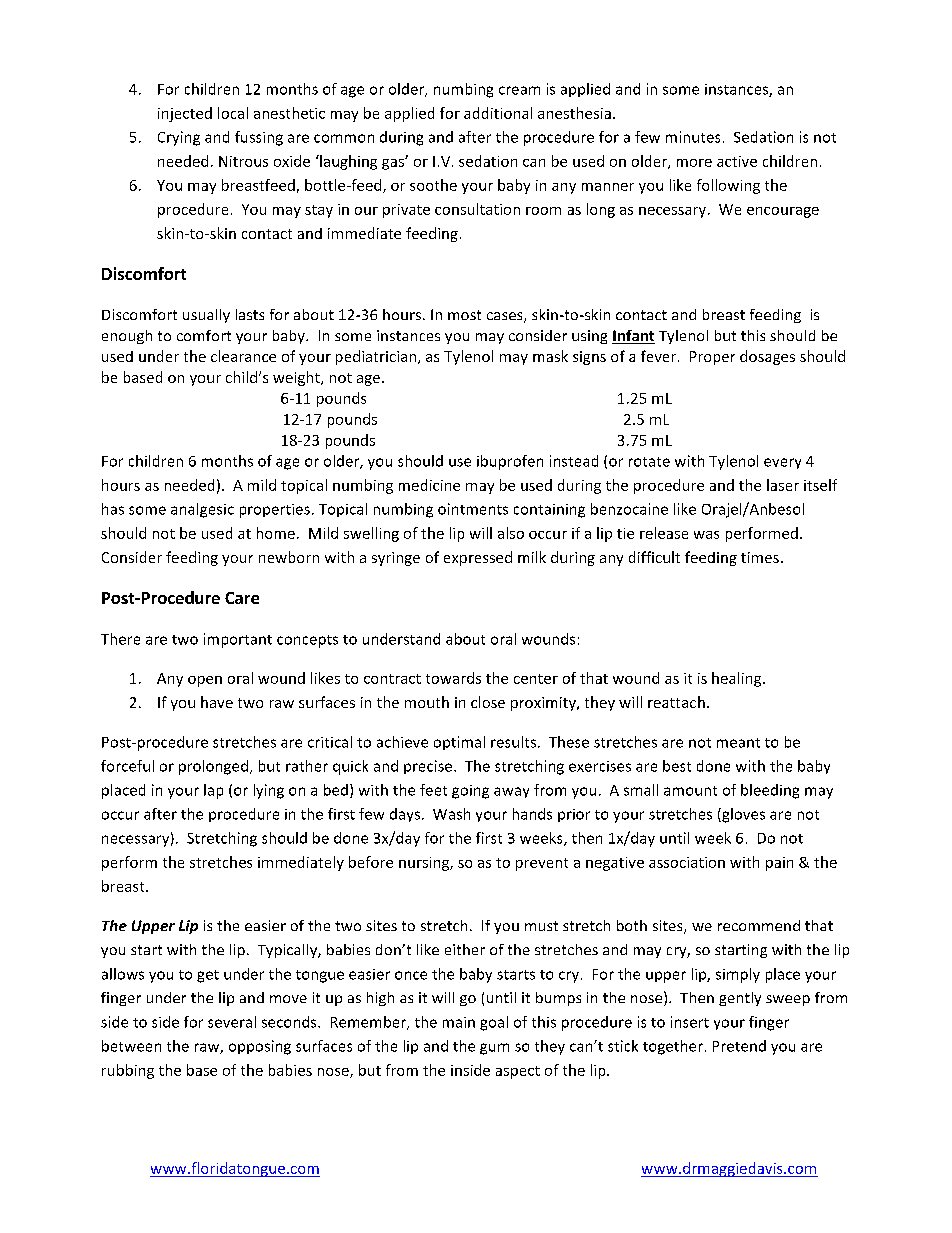 The image size is (952, 1233). What do you see at coordinates (243, 356) in the screenshot?
I see `clearance` at bounding box center [243, 356].
